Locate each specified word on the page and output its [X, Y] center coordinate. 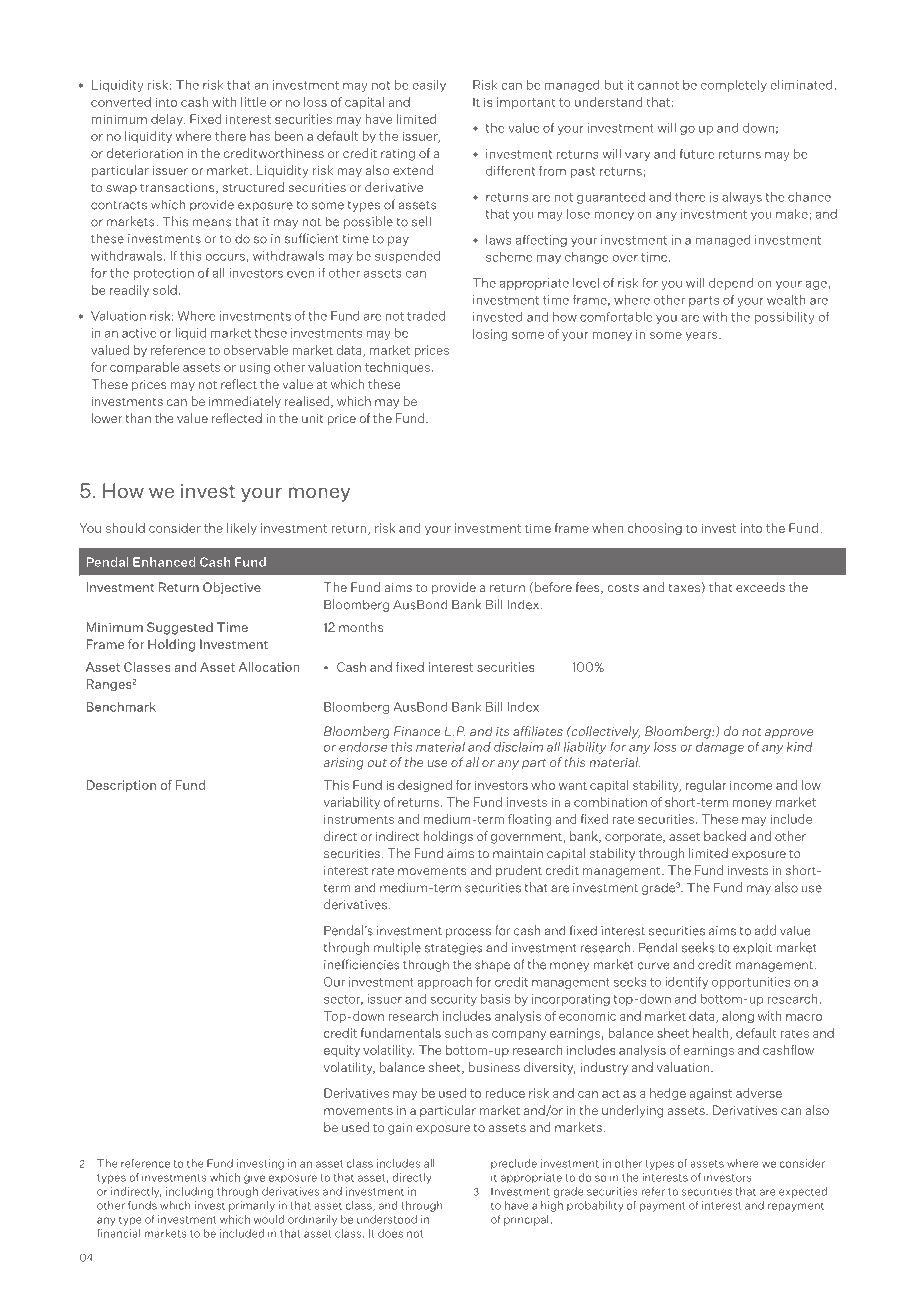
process [468, 933]
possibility [784, 318]
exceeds [760, 587]
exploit [752, 948]
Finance [417, 731]
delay [168, 120]
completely [734, 86]
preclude [514, 1164]
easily [429, 86]
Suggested [180, 628]
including [189, 1192]
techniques [397, 368]
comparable [144, 368]
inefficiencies [362, 964]
